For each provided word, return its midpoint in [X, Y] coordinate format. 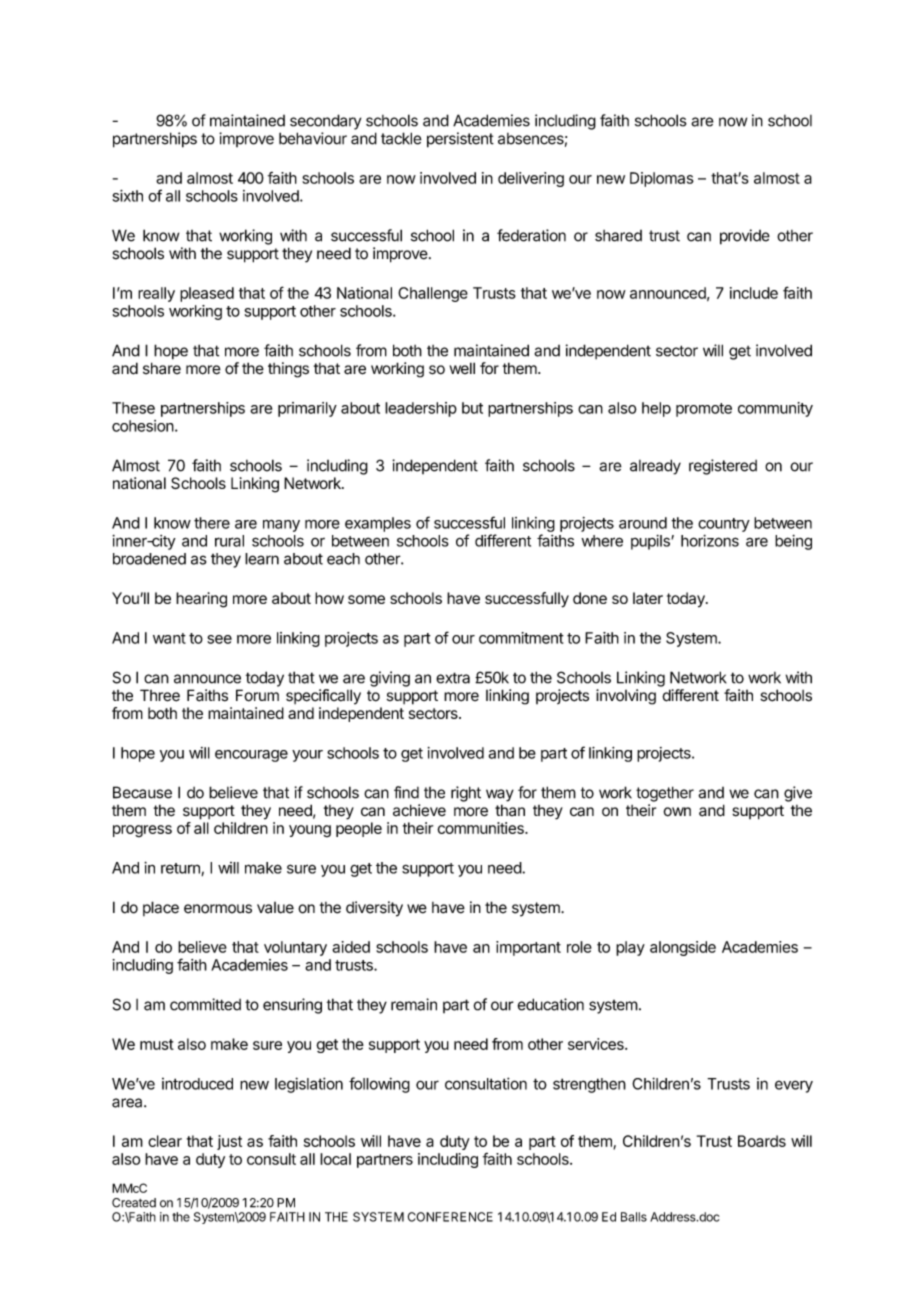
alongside [683, 948]
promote [704, 410]
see [219, 639]
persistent [460, 140]
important [528, 948]
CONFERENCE [450, 1217]
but [472, 408]
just [229, 1142]
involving [626, 697]
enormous [218, 909]
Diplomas [662, 179]
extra [453, 678]
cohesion [143, 426]
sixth [127, 196]
